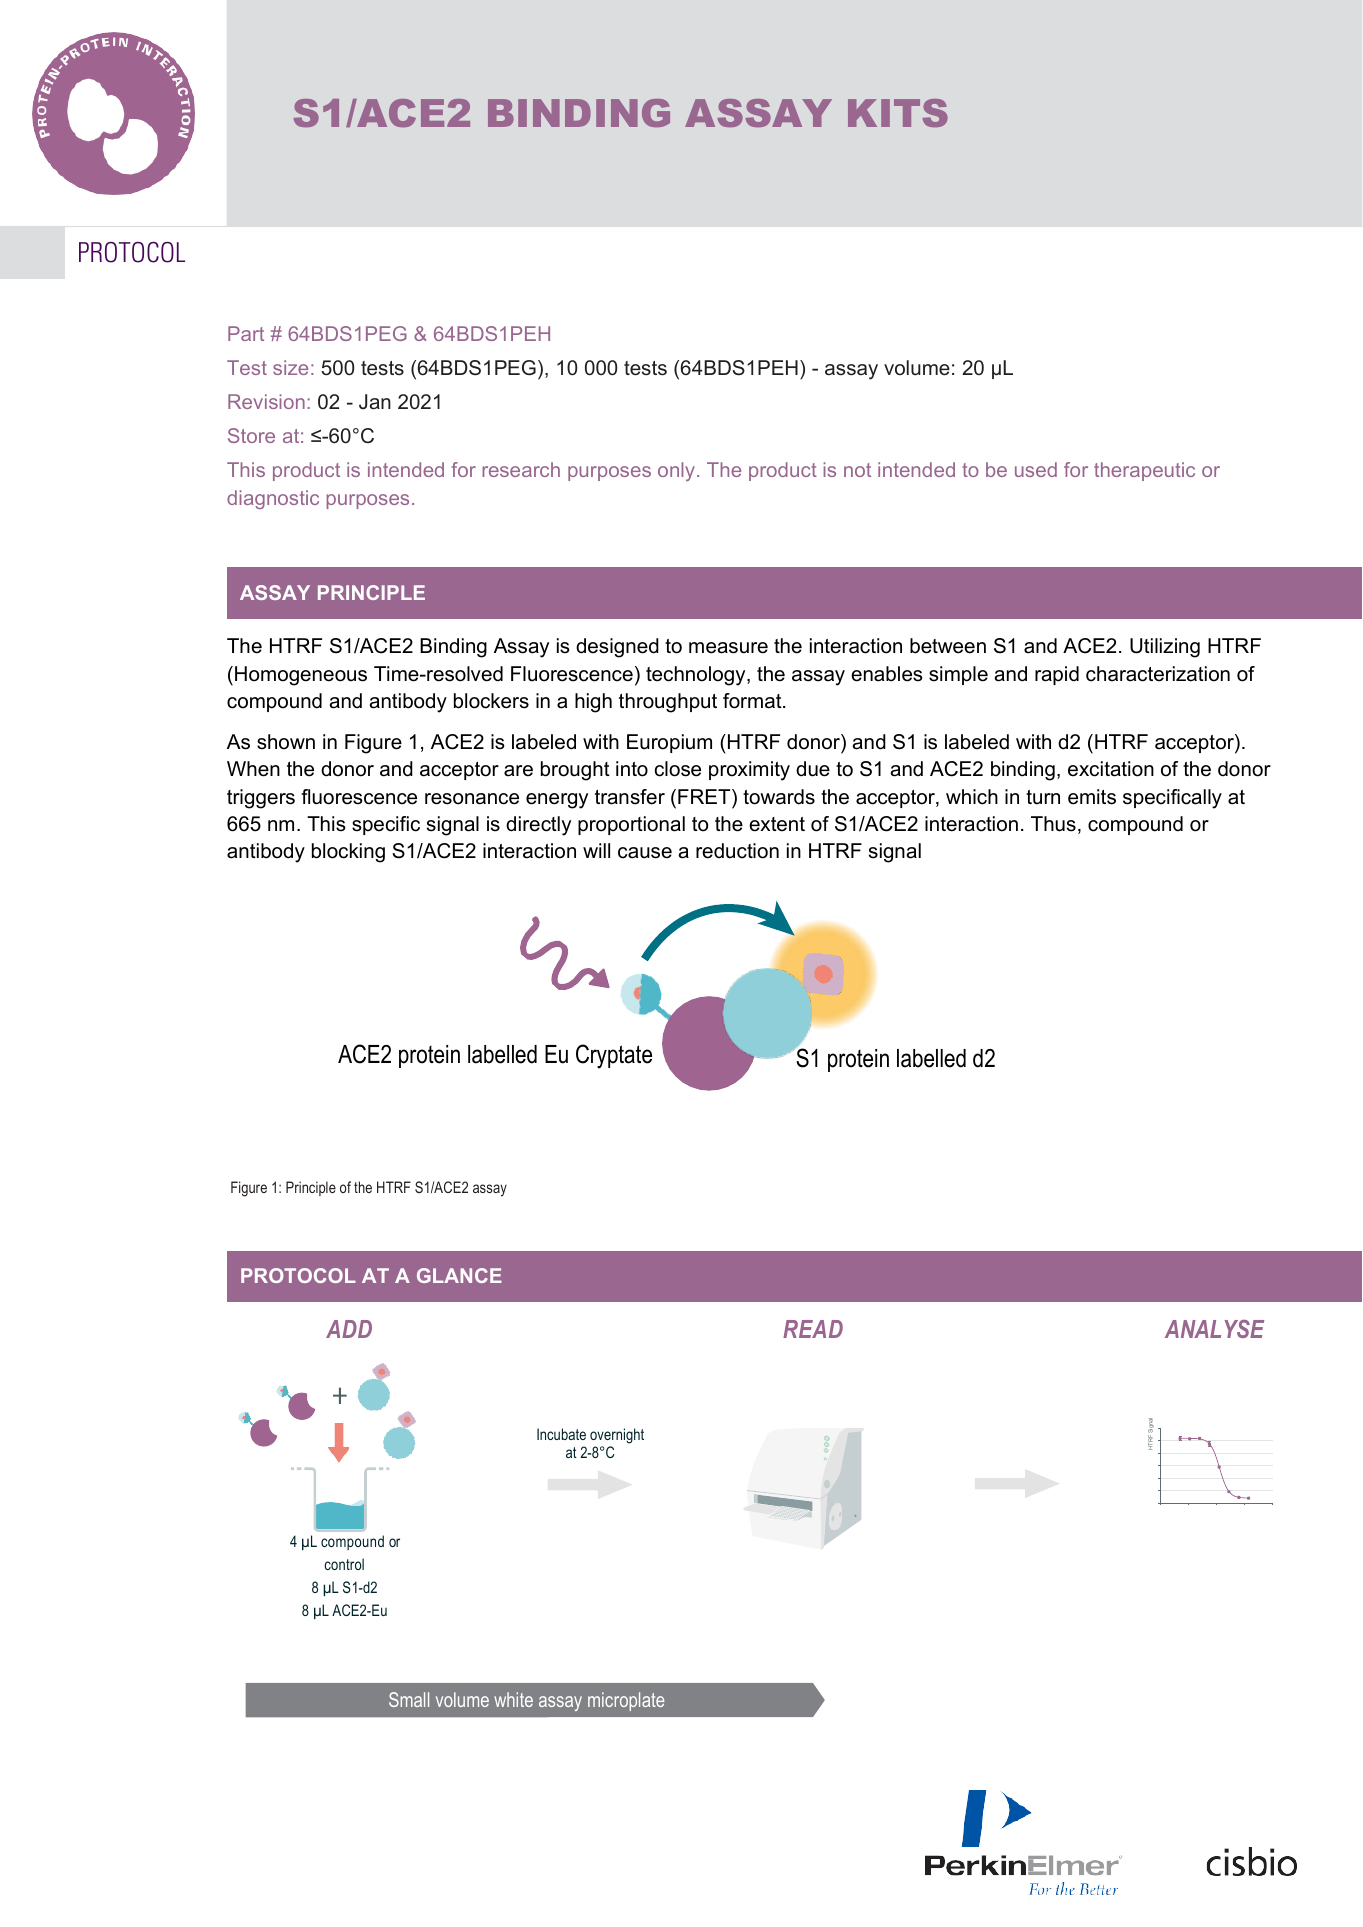 Image resolution: width=1363 pixels, height=1927 pixels. What do you see at coordinates (246, 333) in the screenshot?
I see `Part` at bounding box center [246, 333].
